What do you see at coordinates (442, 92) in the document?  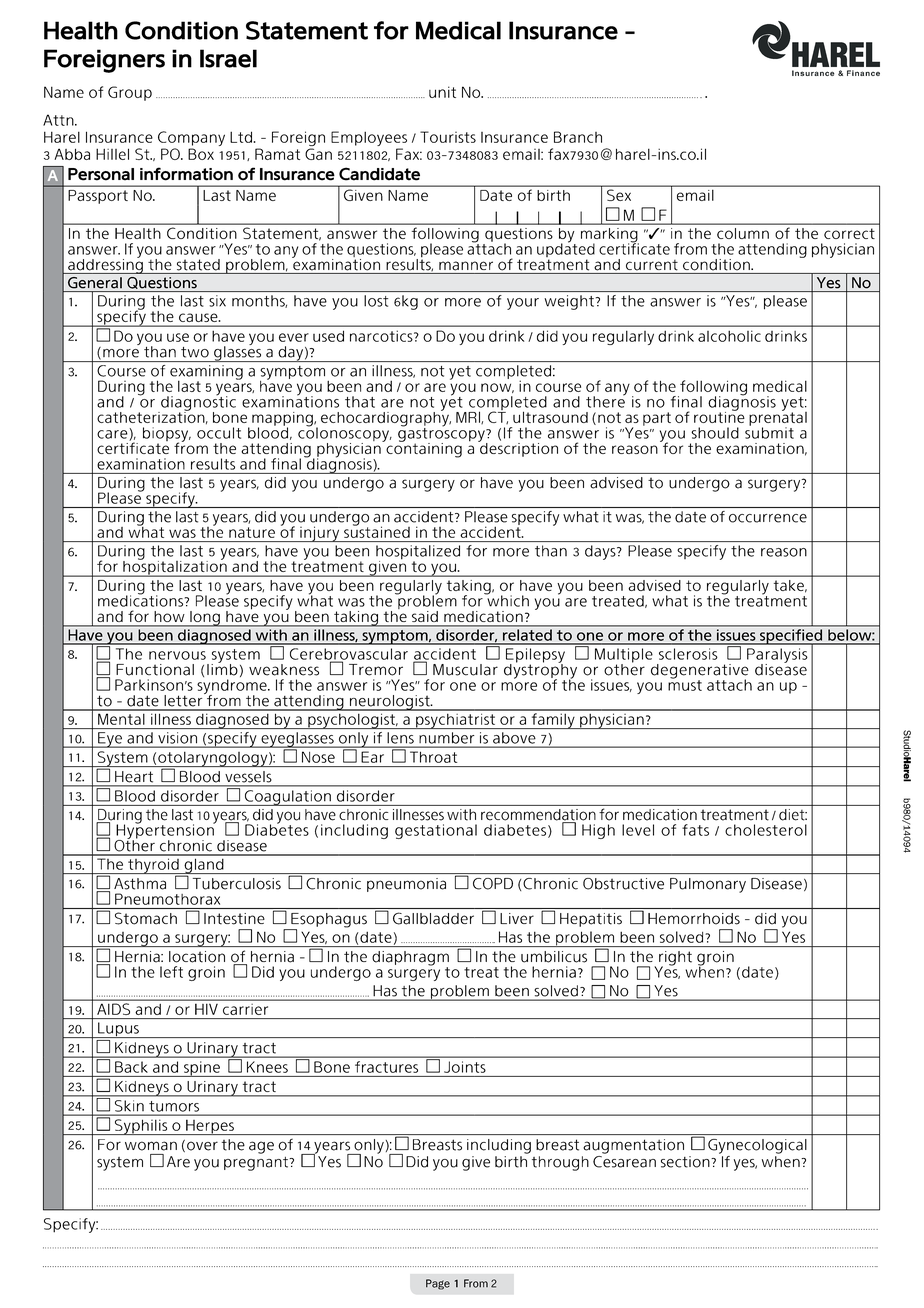 I see `unit` at bounding box center [442, 92].
